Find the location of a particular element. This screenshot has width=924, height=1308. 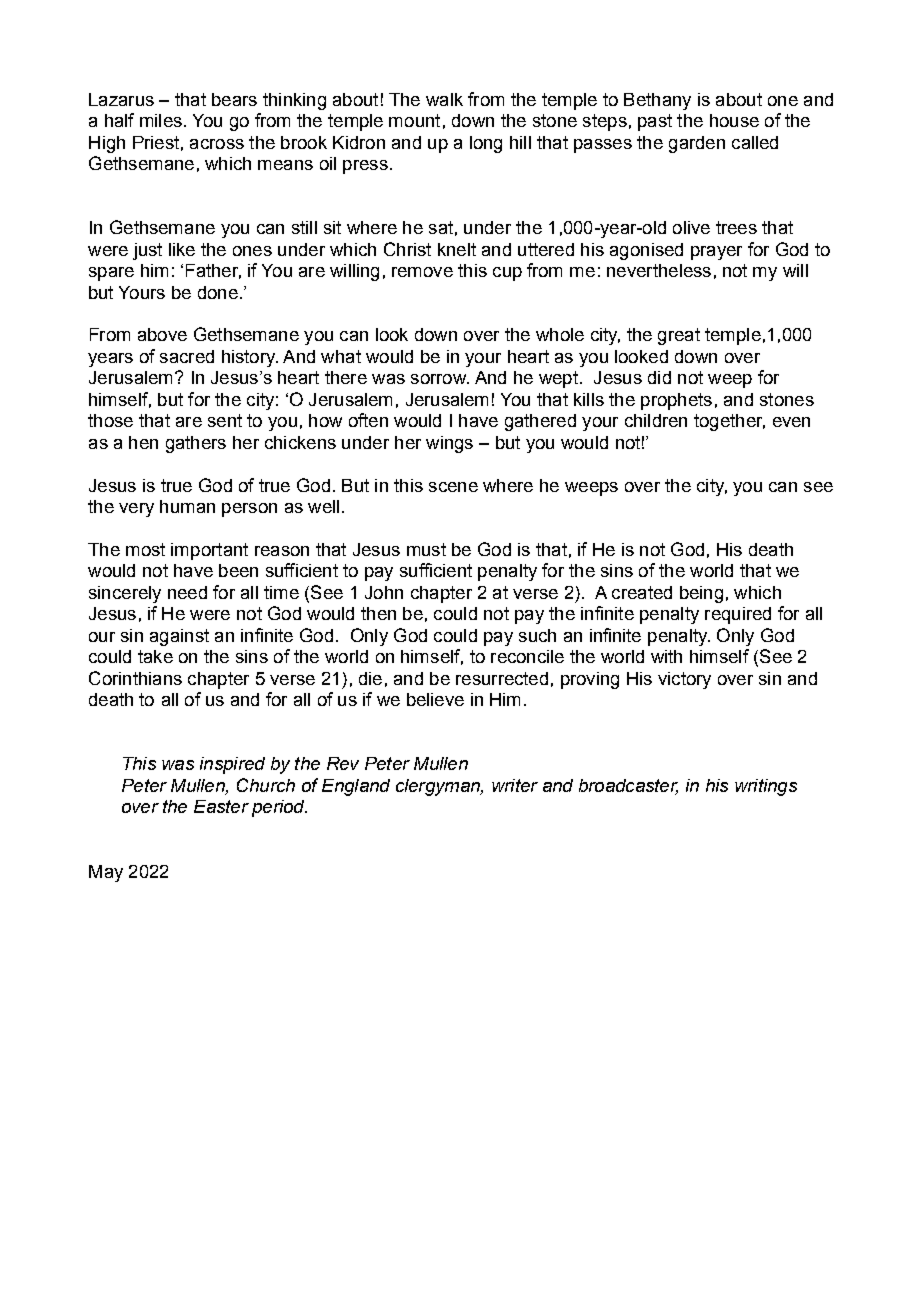

human is located at coordinates (187, 506).
